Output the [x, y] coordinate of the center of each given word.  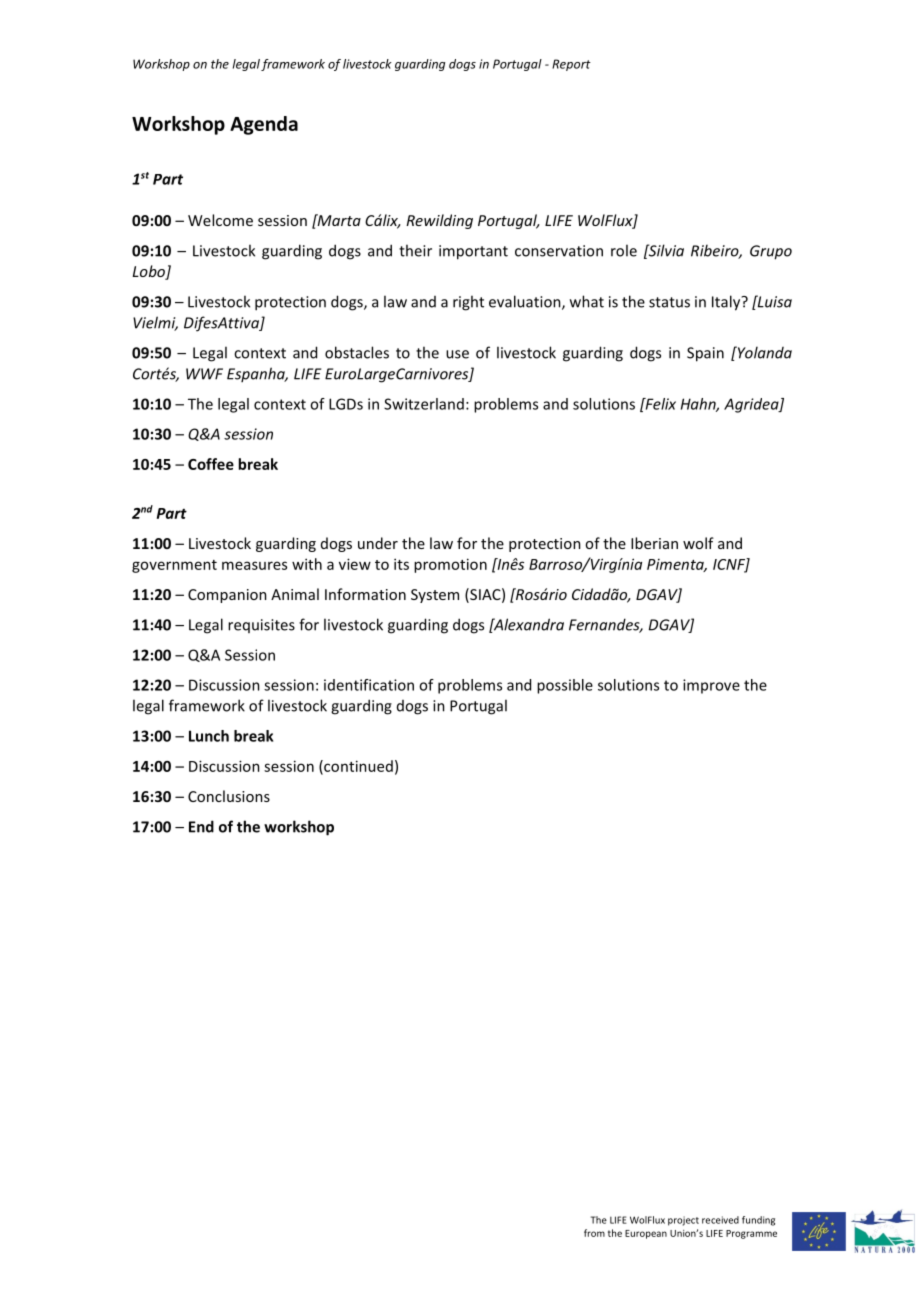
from [594, 1233]
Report [571, 65]
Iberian [654, 543]
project [683, 1221]
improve [711, 686]
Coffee [211, 464]
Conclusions [229, 796]
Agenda [264, 125]
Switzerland [424, 404]
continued [357, 767]
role [624, 250]
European [646, 1234]
